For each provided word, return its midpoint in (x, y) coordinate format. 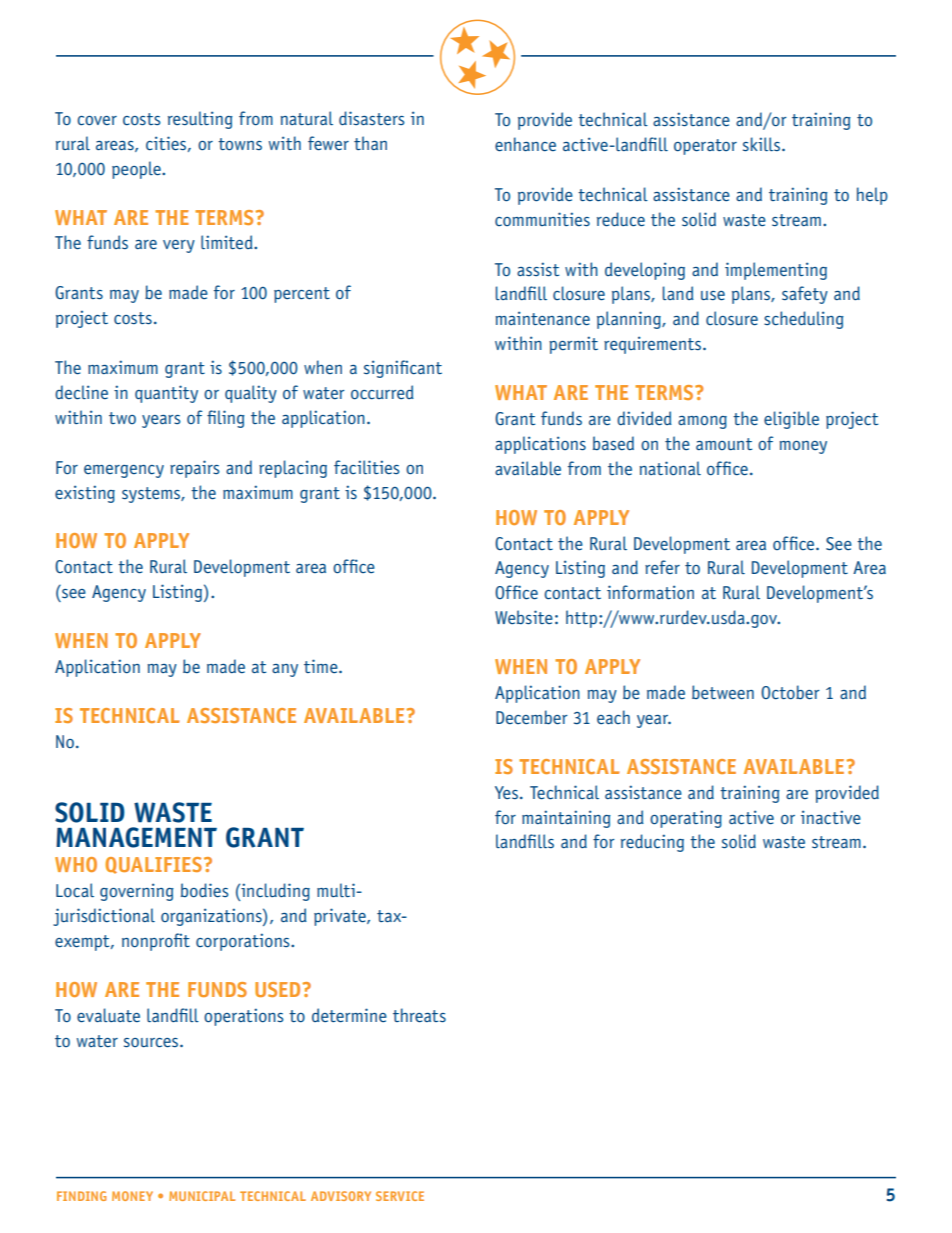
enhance (525, 144)
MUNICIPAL (202, 1196)
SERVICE (400, 1196)
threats (419, 1015)
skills (763, 144)
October (790, 692)
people (137, 170)
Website (524, 617)
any (285, 670)
